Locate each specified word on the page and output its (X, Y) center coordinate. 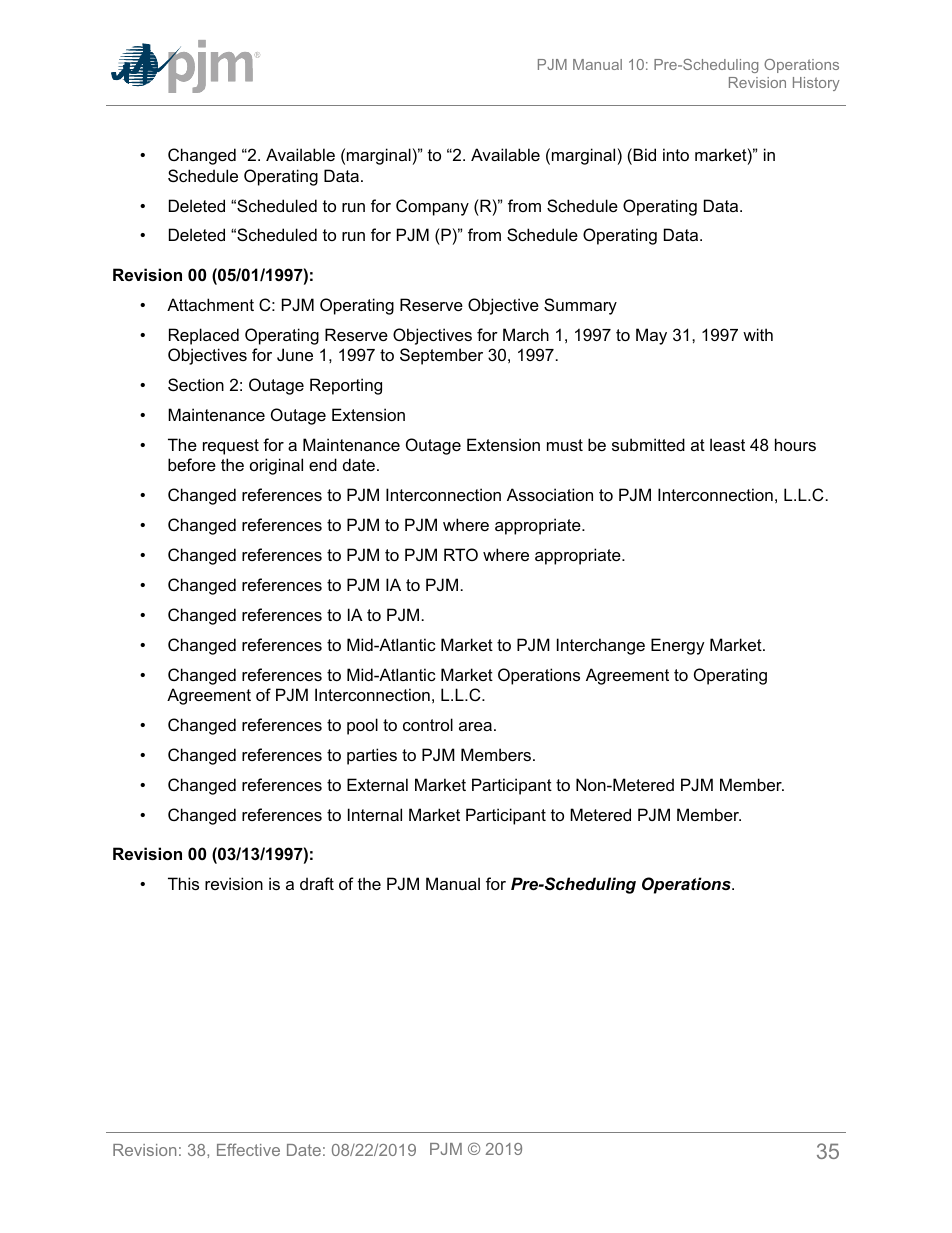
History (816, 84)
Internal (375, 814)
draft (317, 883)
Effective (248, 1149)
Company (432, 207)
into (676, 154)
